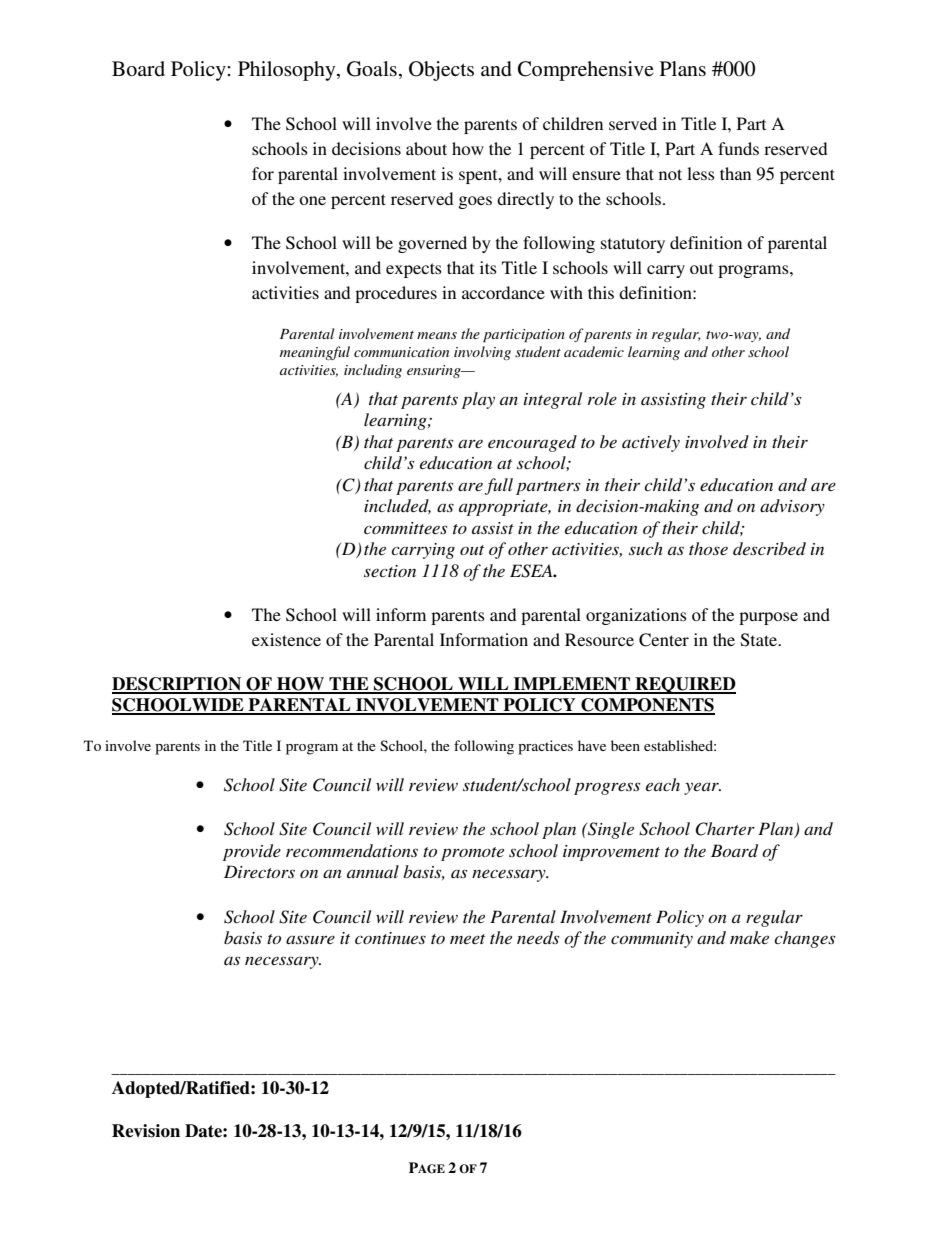 The height and width of the page is (1233, 952). Describe the element at coordinates (768, 618) in the page. I see `purpose` at that location.
